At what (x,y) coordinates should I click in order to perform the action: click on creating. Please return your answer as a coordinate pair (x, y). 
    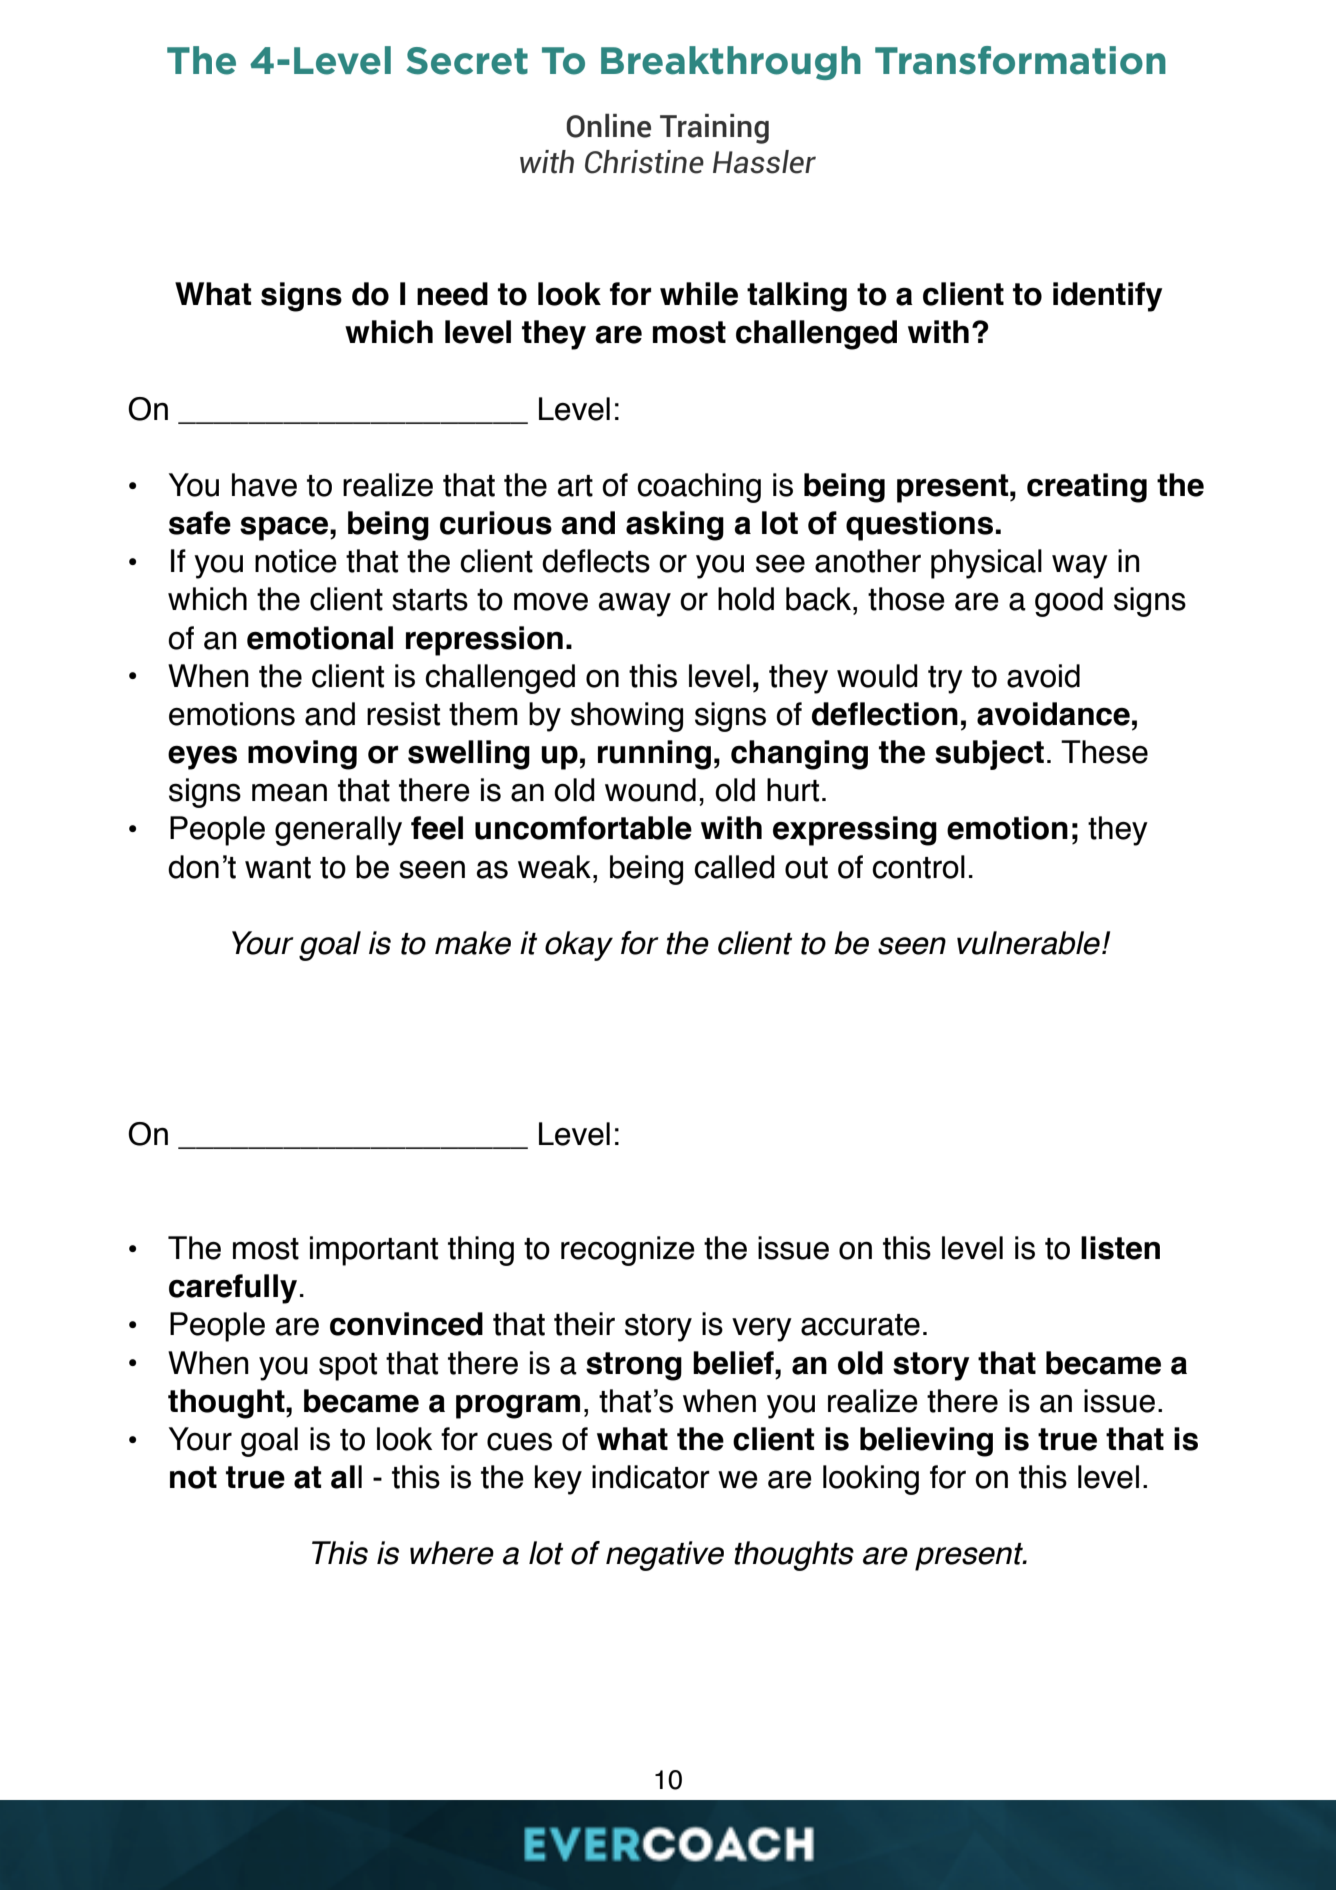
    Looking at the image, I should click on (1087, 488).
